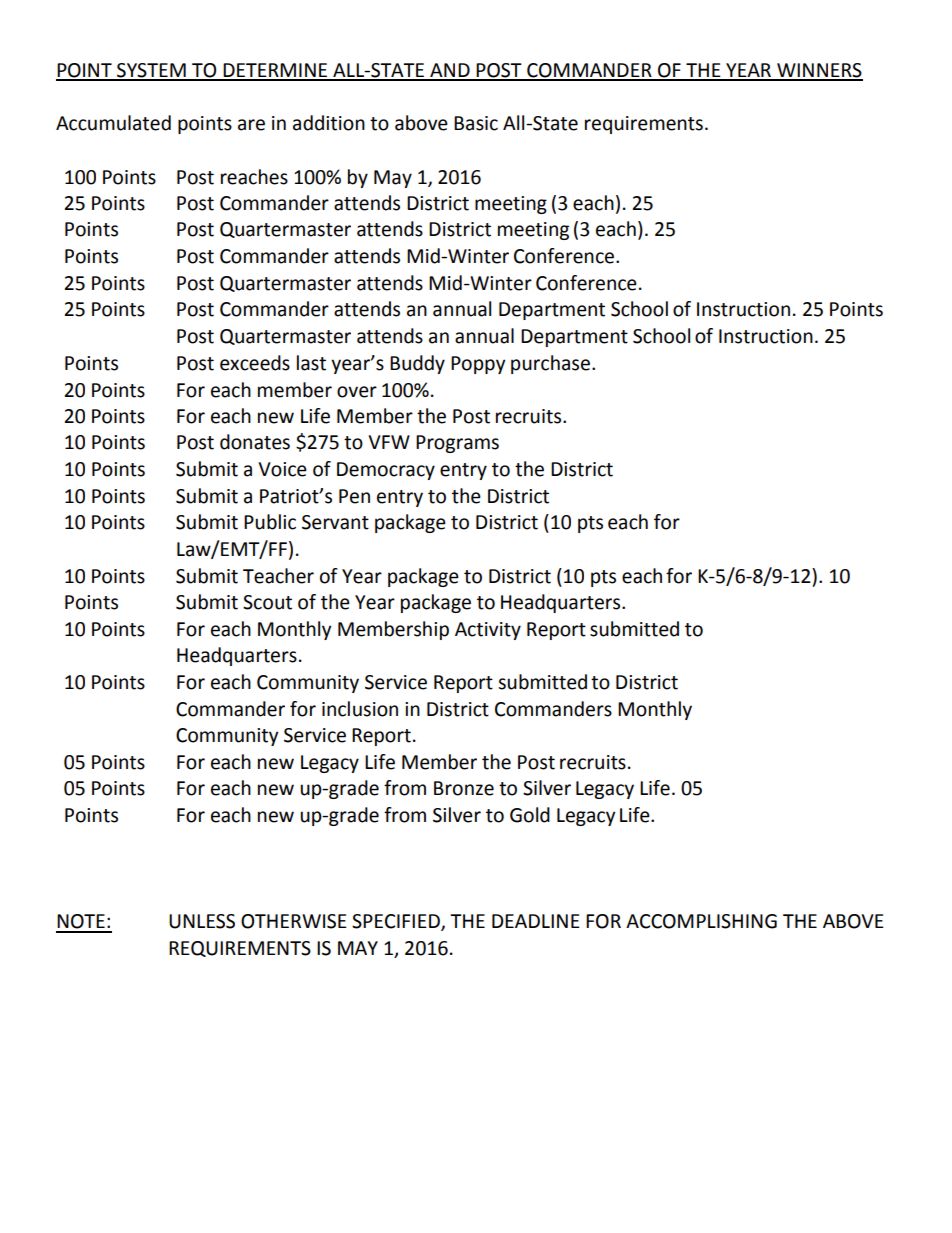  I want to click on addition, so click(329, 123).
